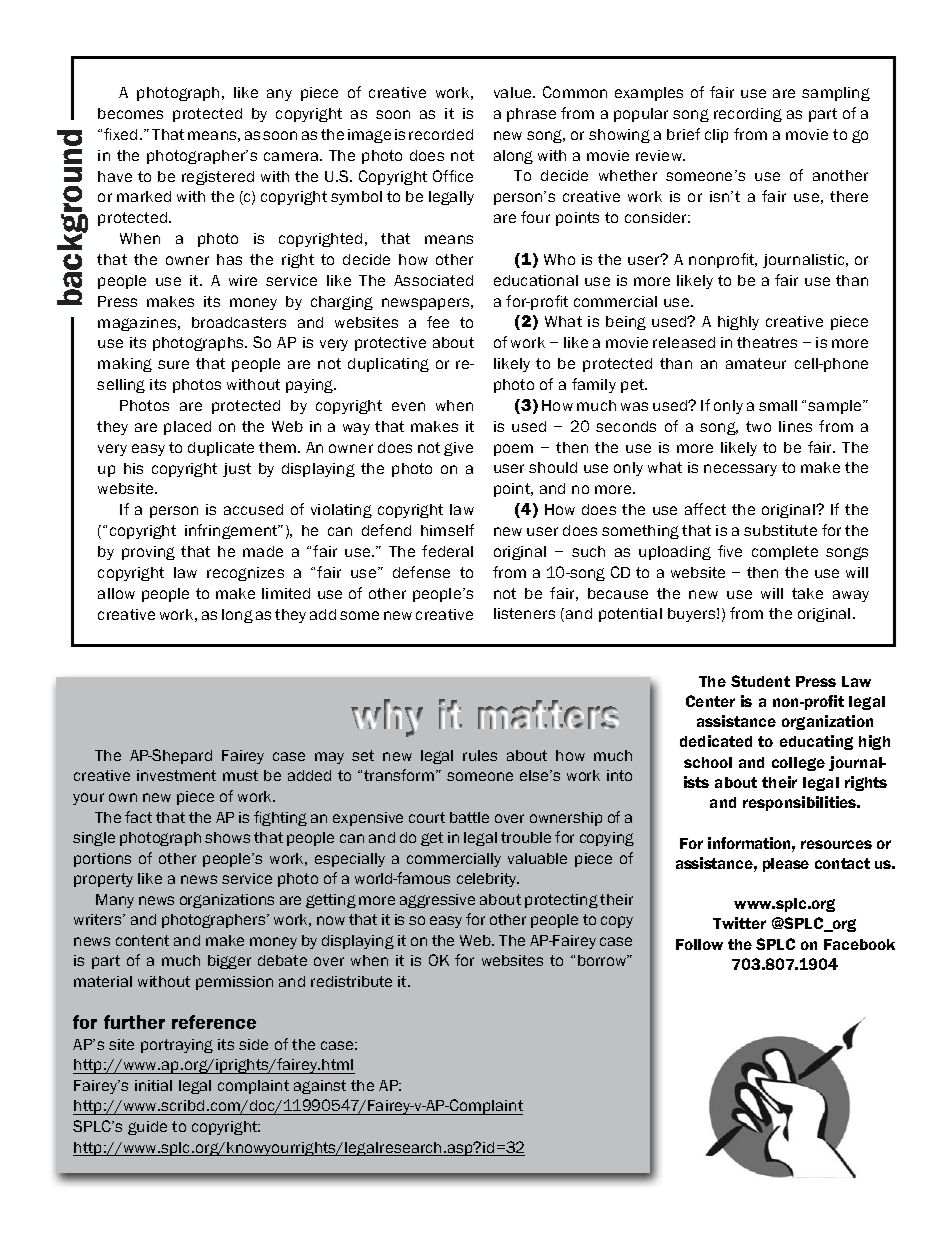  I want to click on Follow, so click(699, 944).
